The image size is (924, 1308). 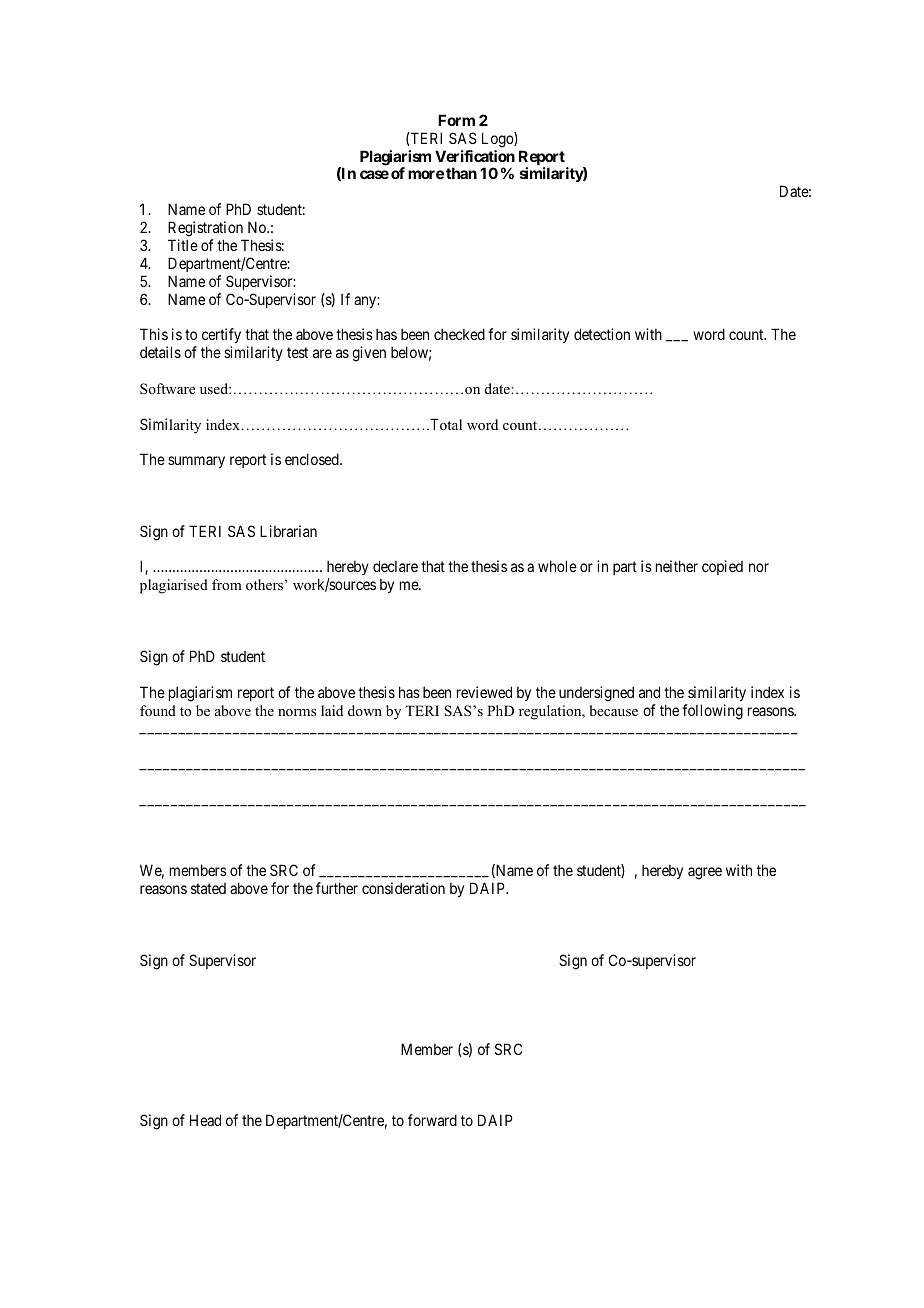 What do you see at coordinates (459, 334) in the screenshot?
I see `checked` at bounding box center [459, 334].
